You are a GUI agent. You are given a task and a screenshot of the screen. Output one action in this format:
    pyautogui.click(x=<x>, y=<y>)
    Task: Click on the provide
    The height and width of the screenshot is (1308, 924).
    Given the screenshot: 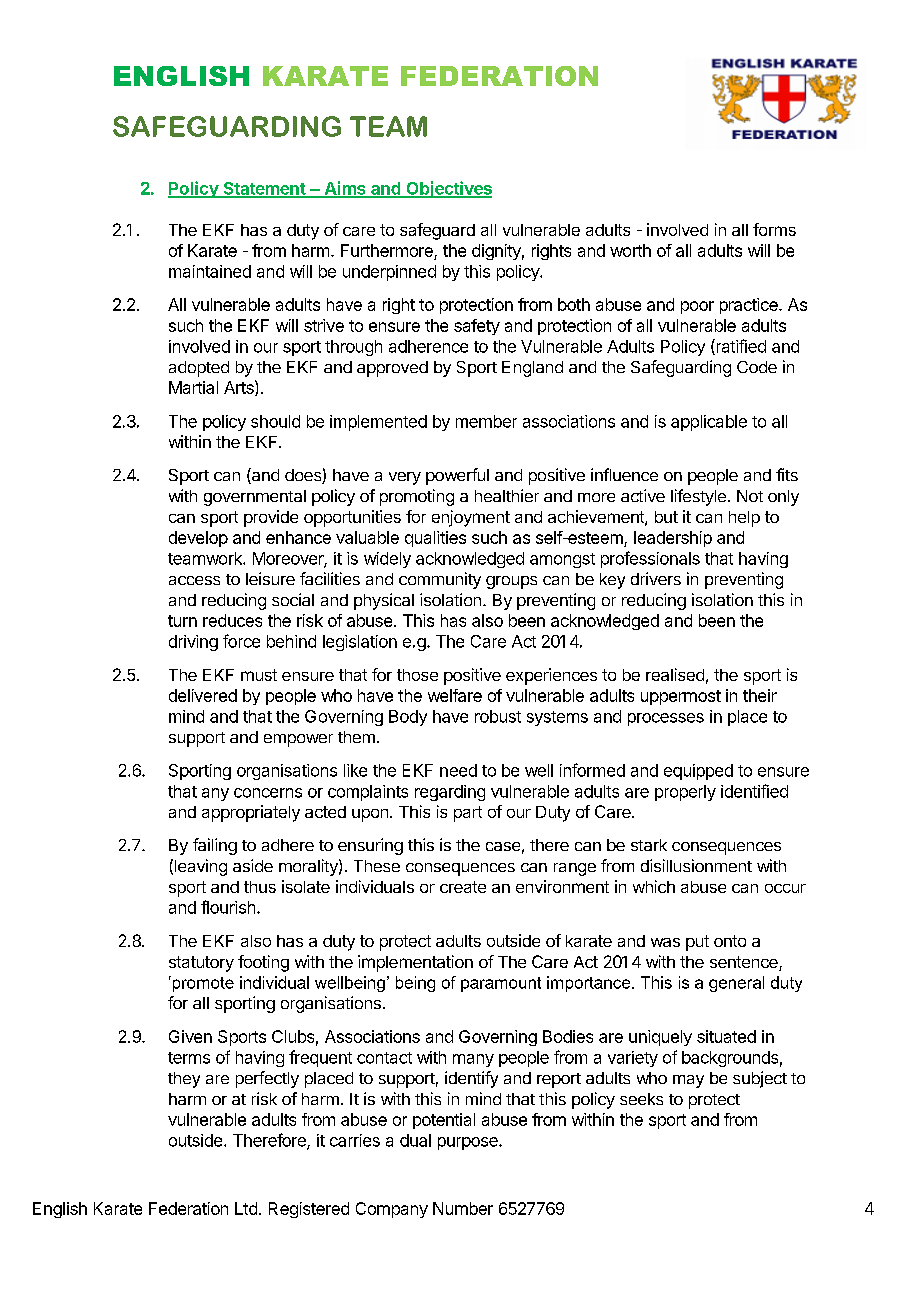 What is the action you would take?
    pyautogui.click(x=271, y=518)
